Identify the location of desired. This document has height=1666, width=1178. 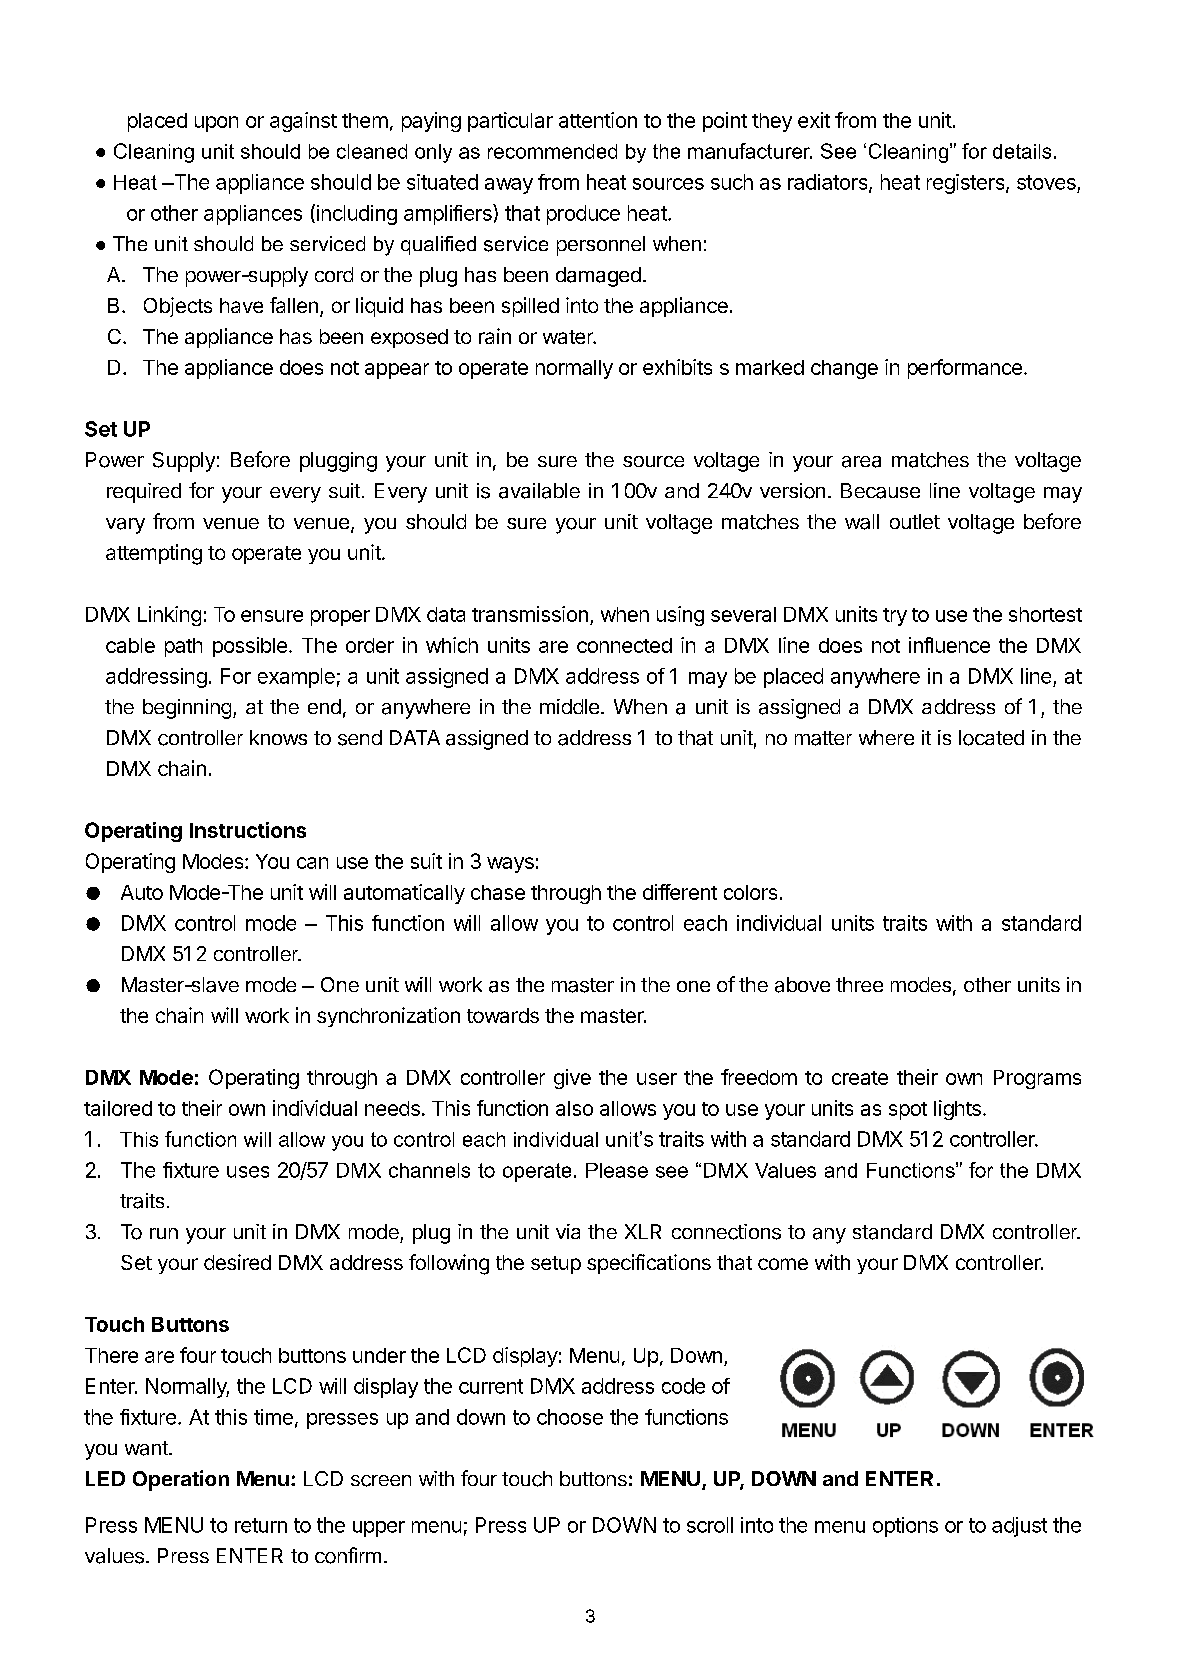
(237, 1262).
